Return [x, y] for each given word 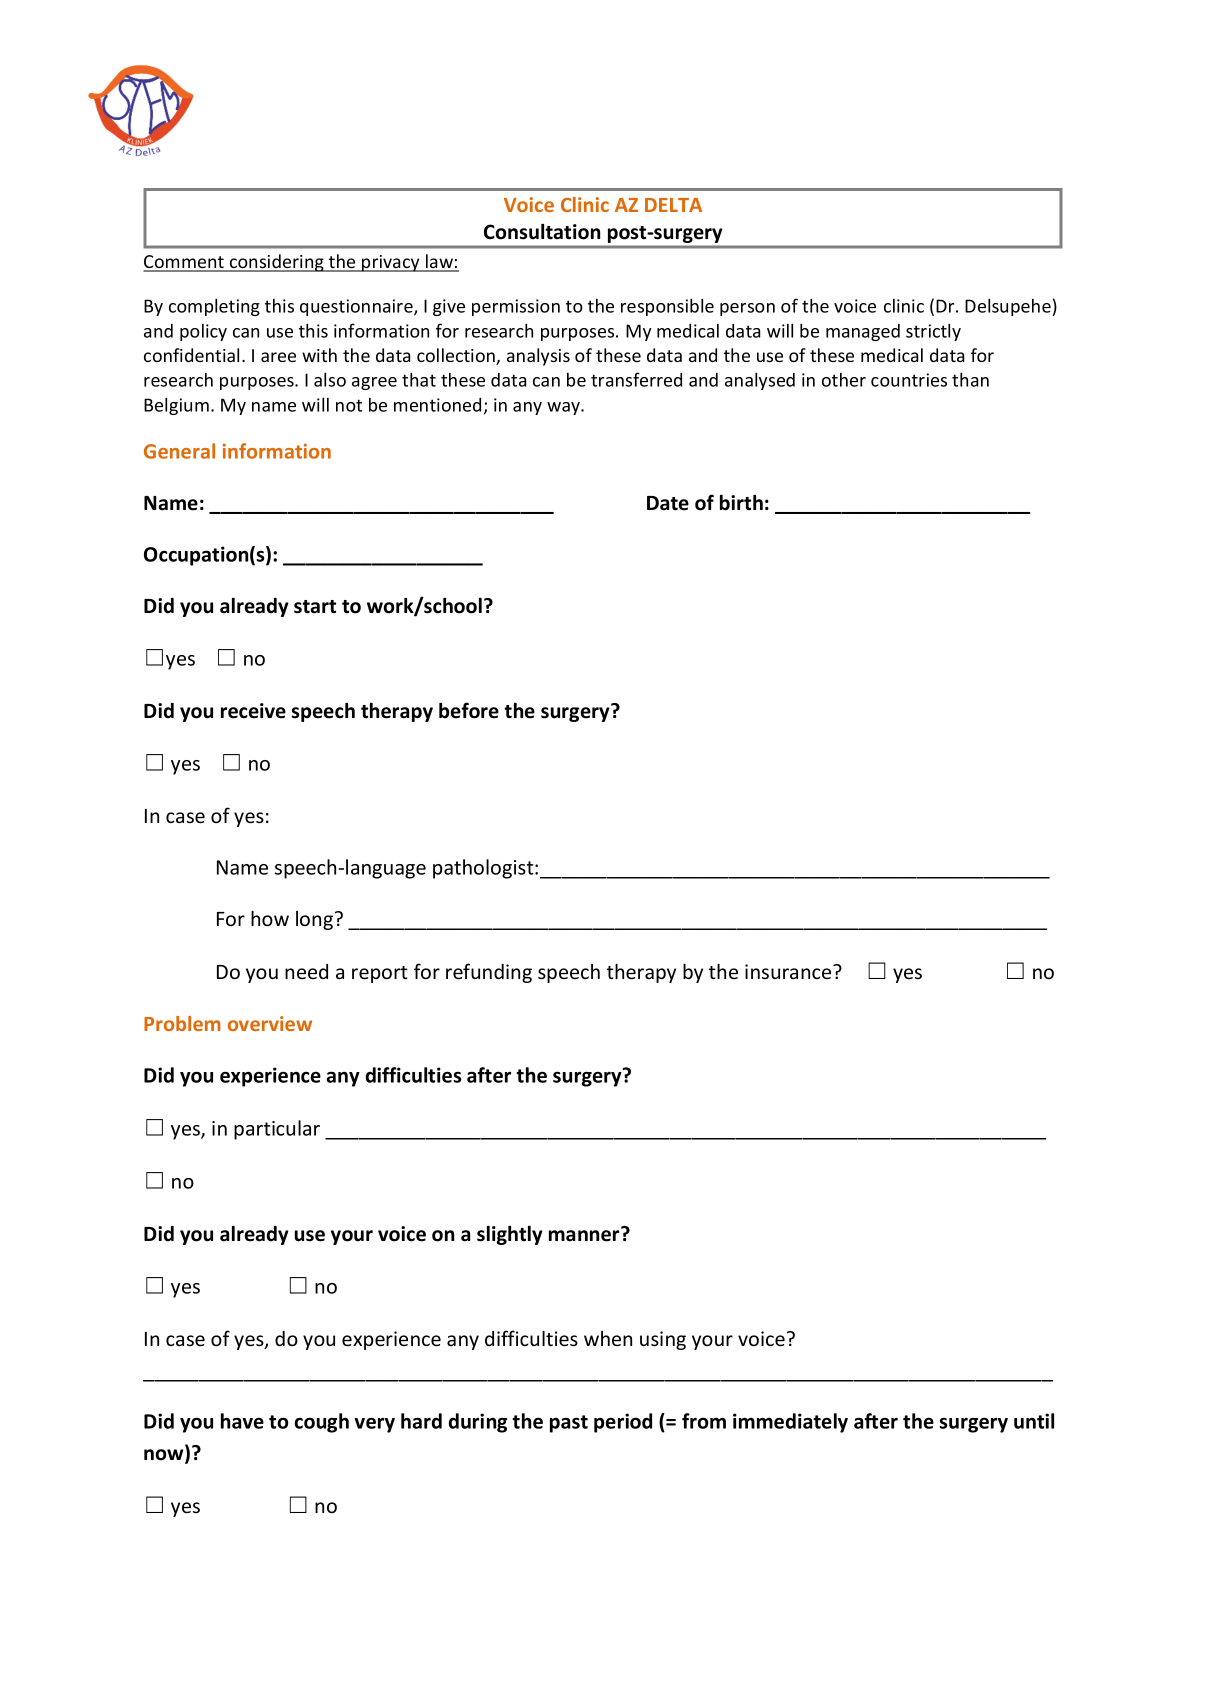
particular [277, 1130]
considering [277, 263]
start [315, 607]
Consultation [542, 232]
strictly [933, 332]
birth [741, 503]
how [270, 918]
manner [585, 1235]
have [242, 1421]
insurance [789, 971]
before [469, 710]
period [623, 1423]
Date [668, 503]
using [663, 1340]
